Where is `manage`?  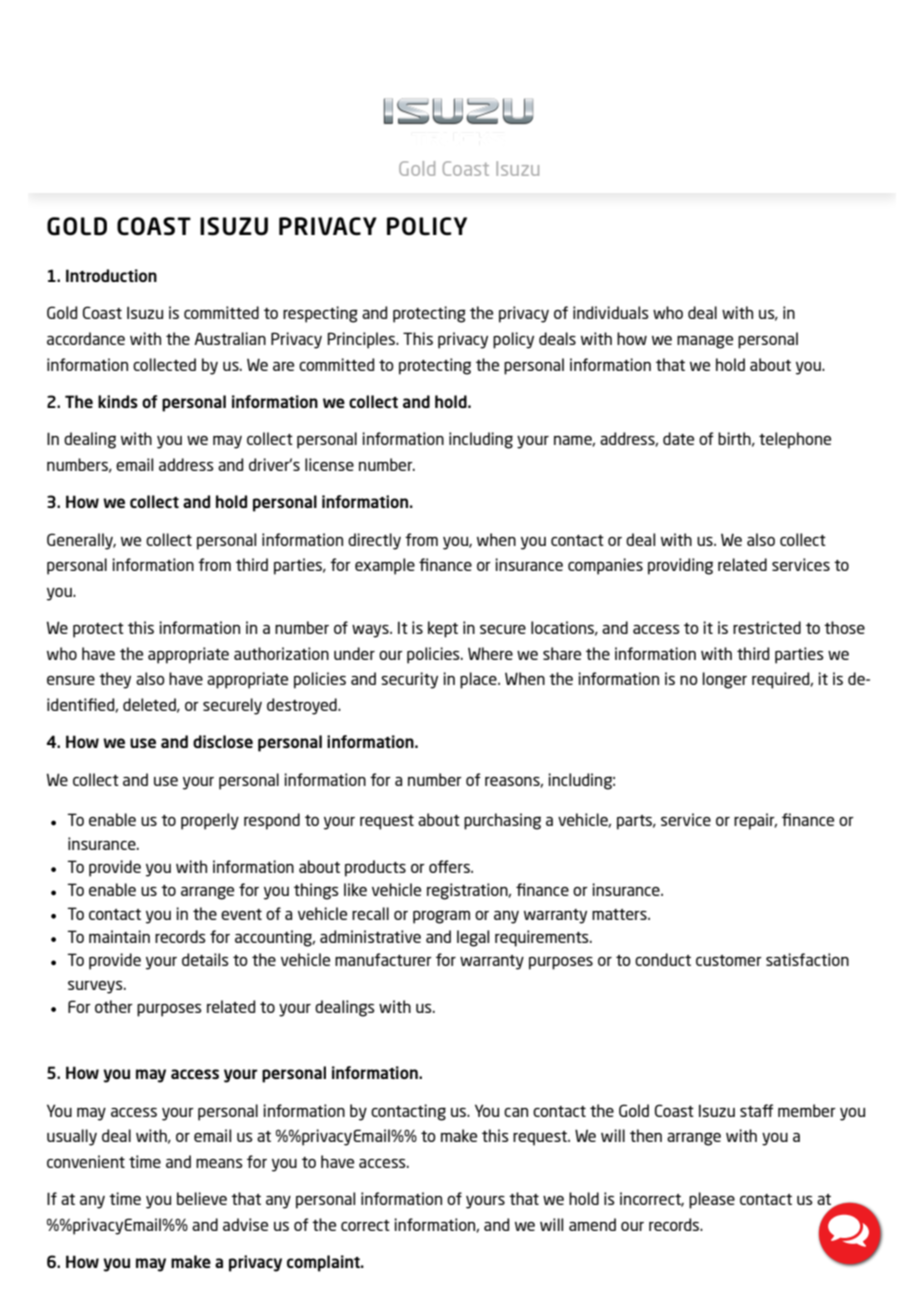 manage is located at coordinates (705, 342).
